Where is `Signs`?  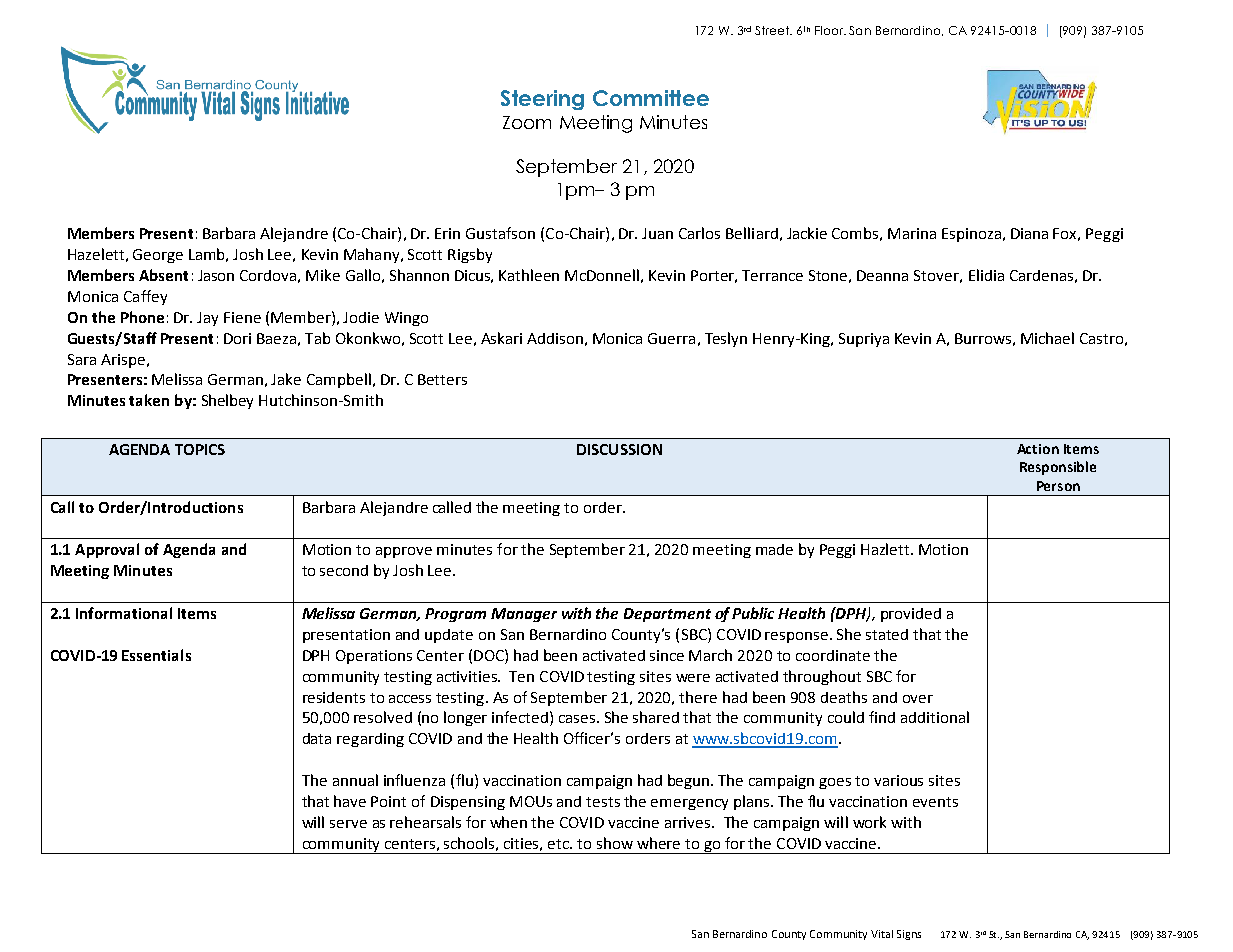 Signs is located at coordinates (909, 935).
